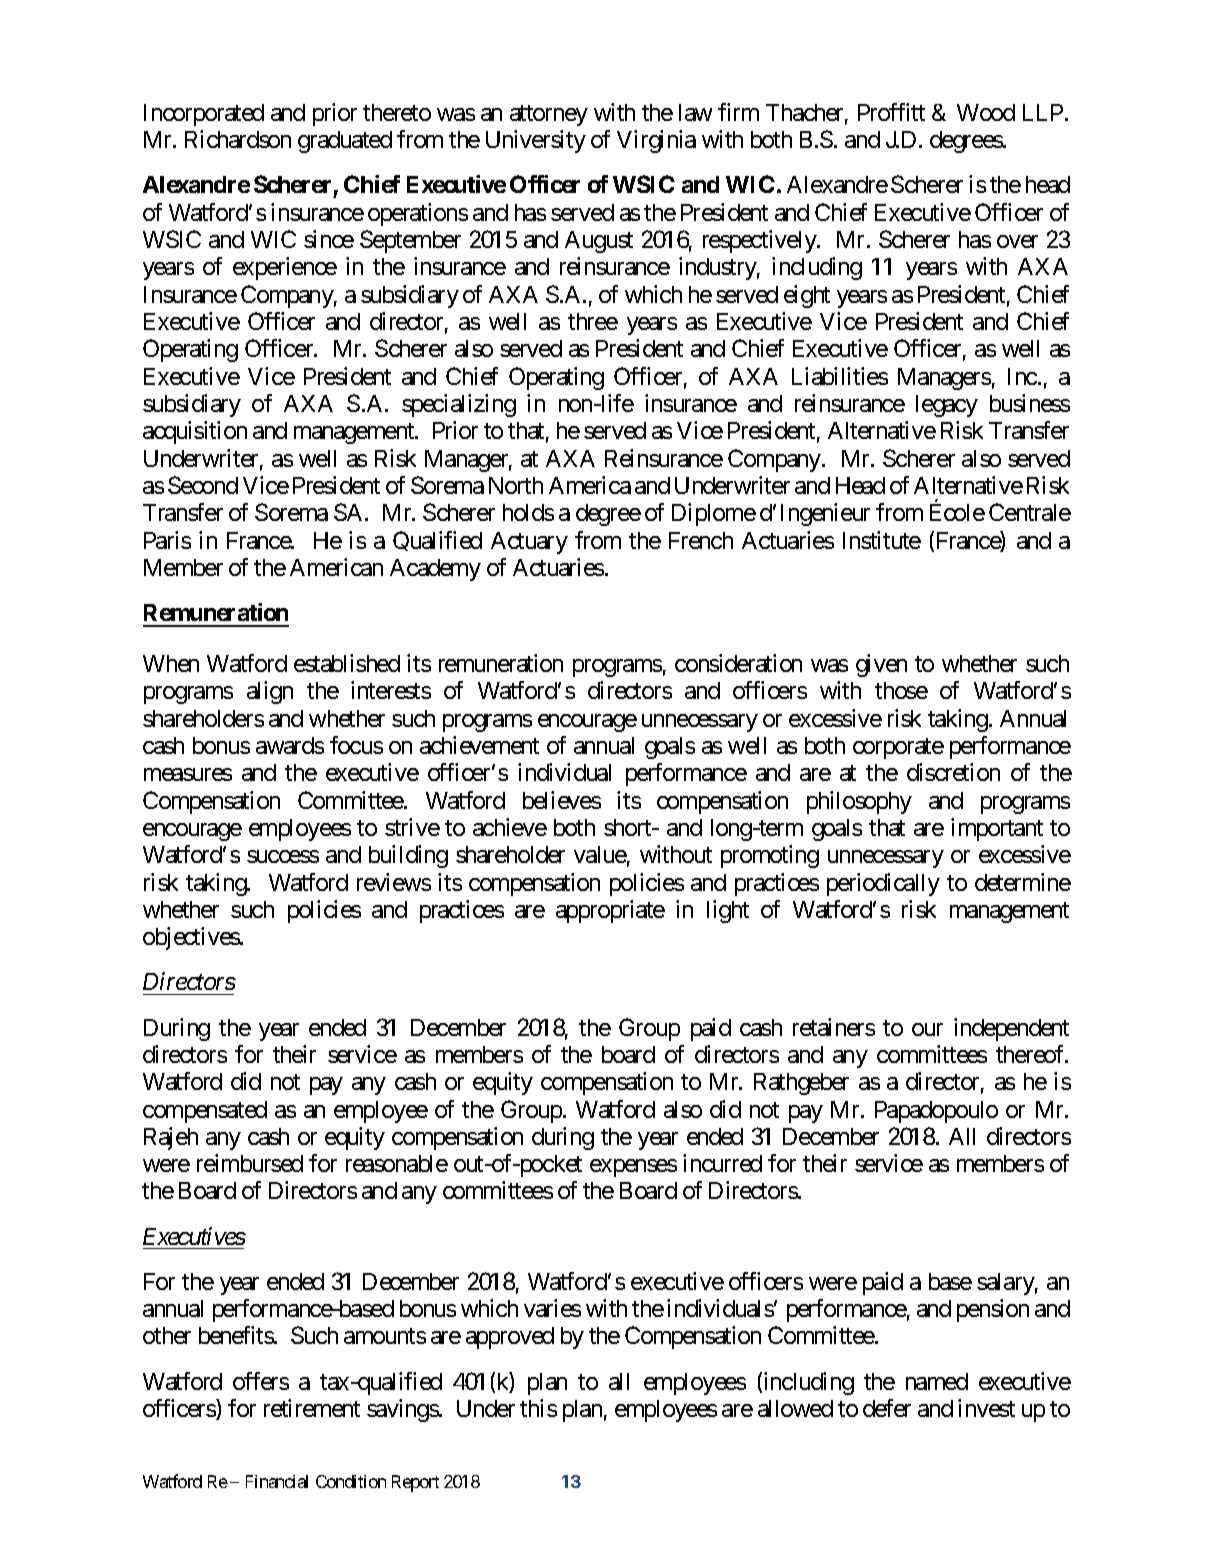 This page has width=1212, height=1568. I want to click on Wood, so click(986, 112).
